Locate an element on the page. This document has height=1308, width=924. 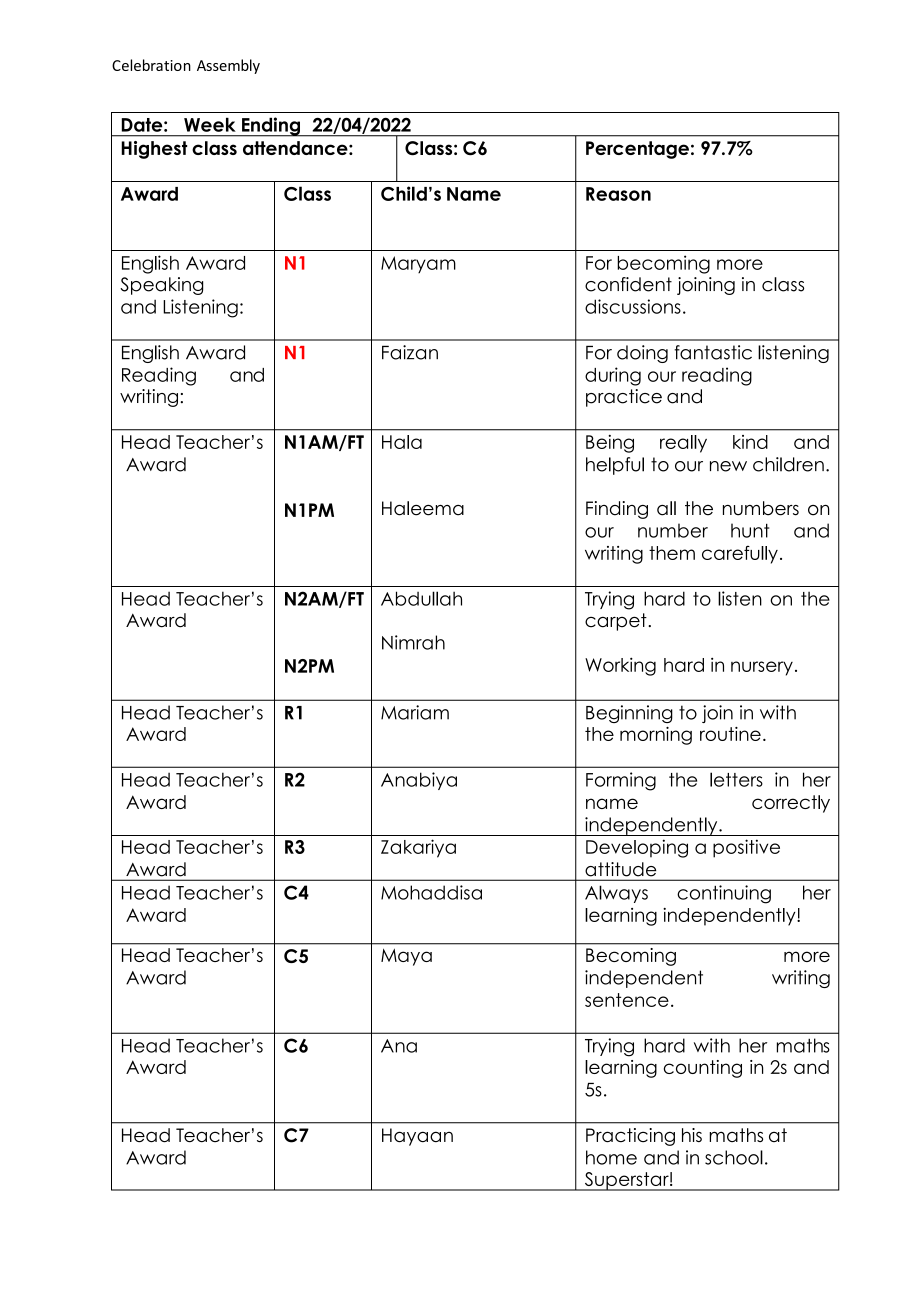
Reason is located at coordinates (618, 194).
